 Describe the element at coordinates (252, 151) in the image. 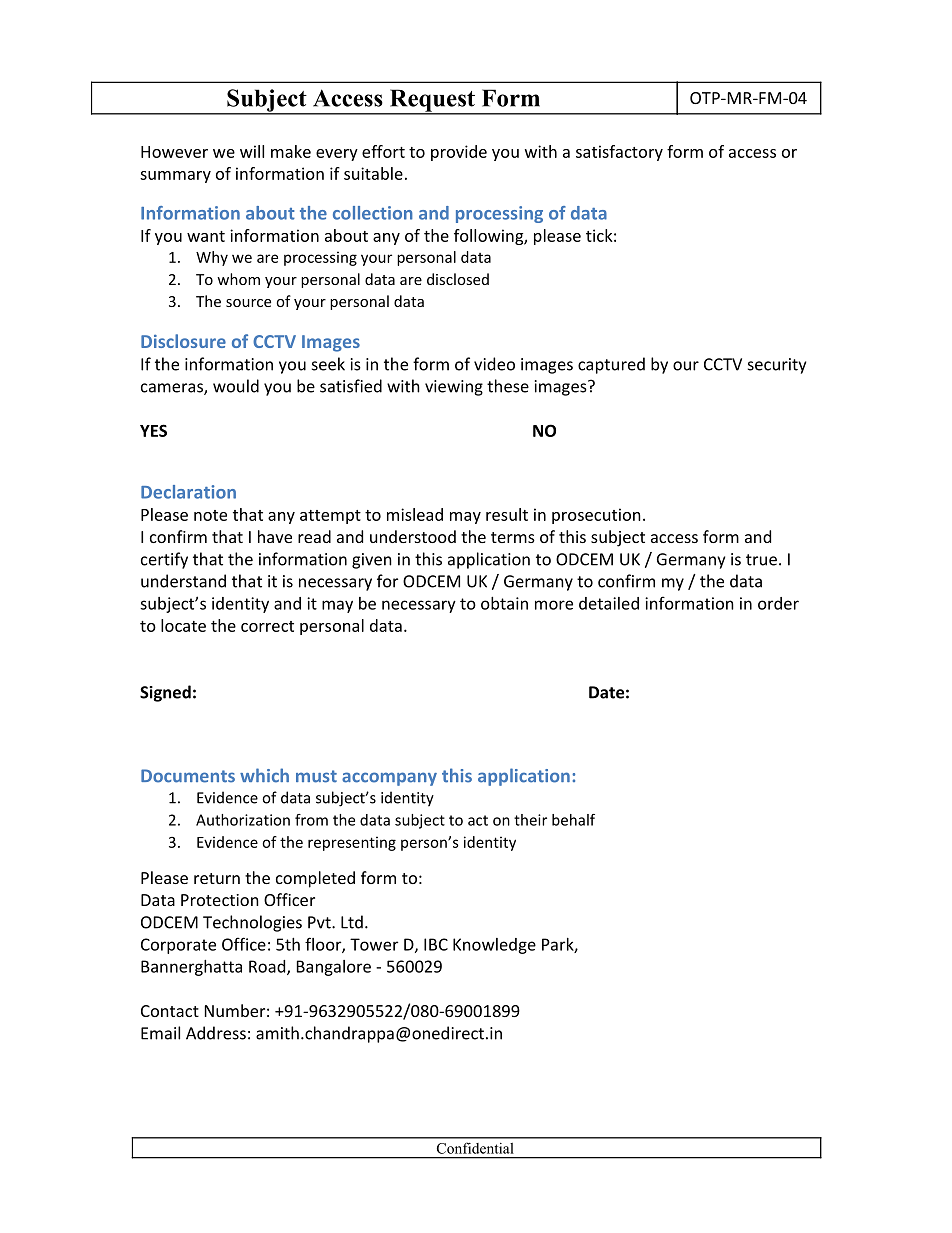

I see `will` at that location.
